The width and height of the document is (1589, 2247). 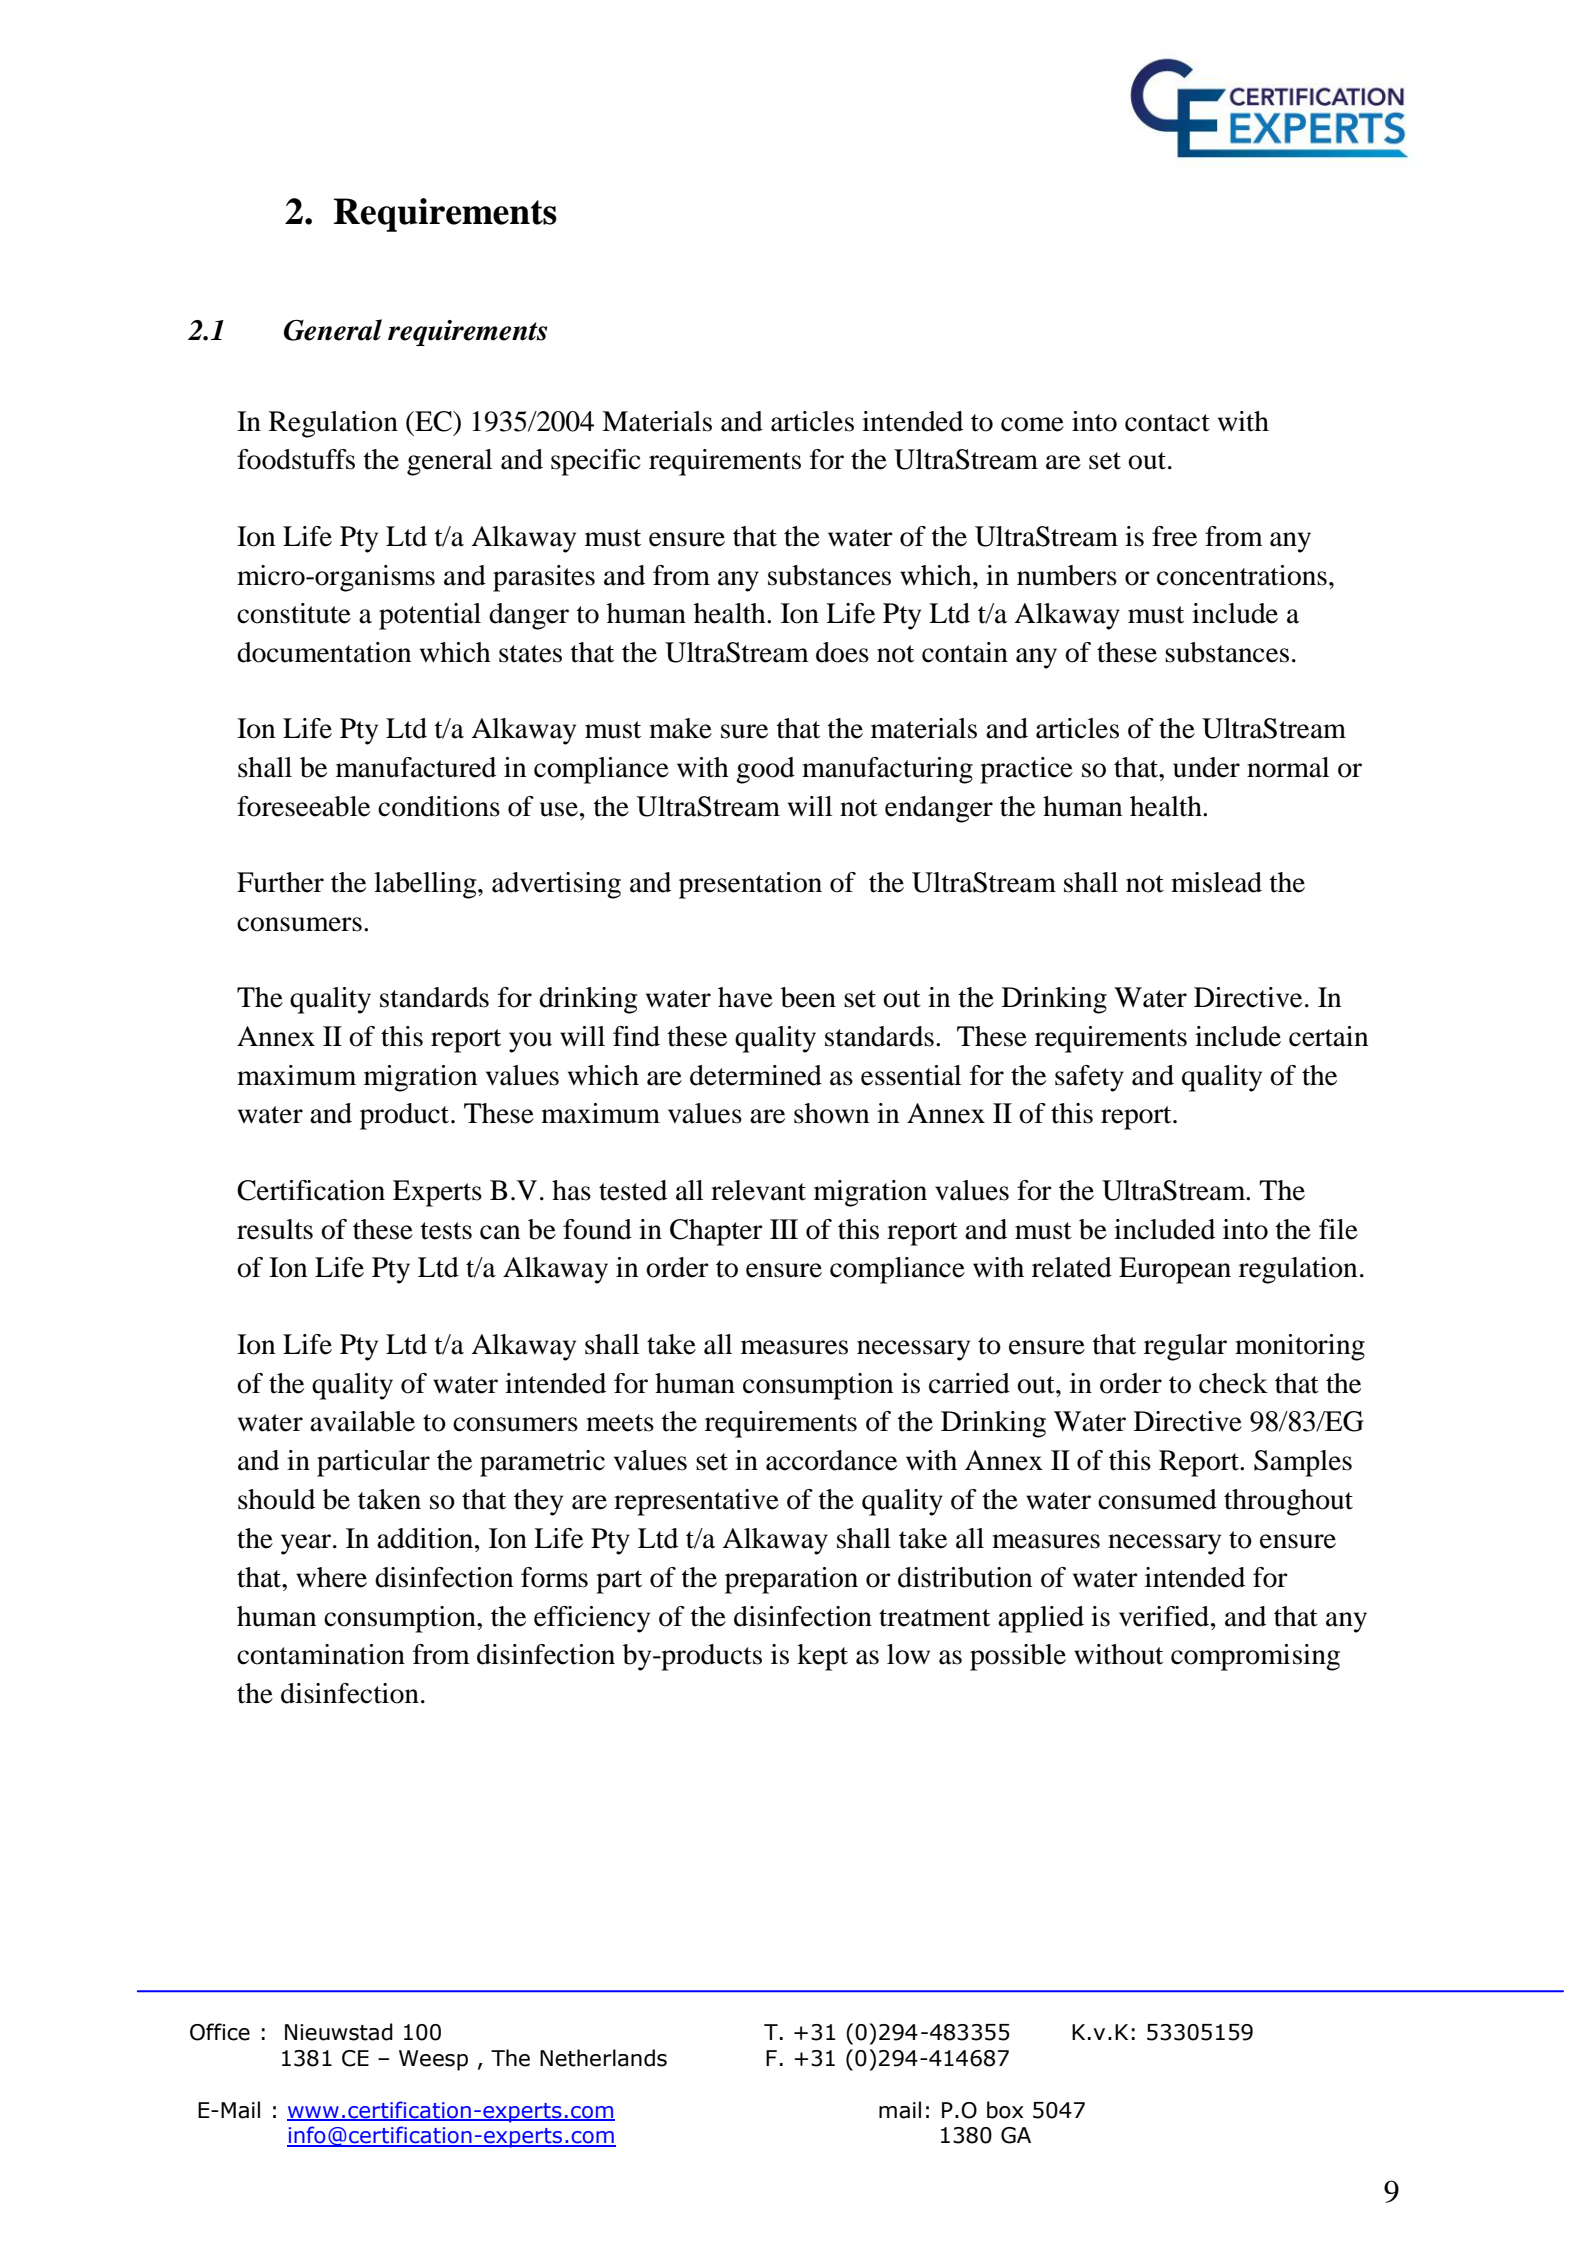 What do you see at coordinates (808, 997) in the document?
I see `been` at bounding box center [808, 997].
